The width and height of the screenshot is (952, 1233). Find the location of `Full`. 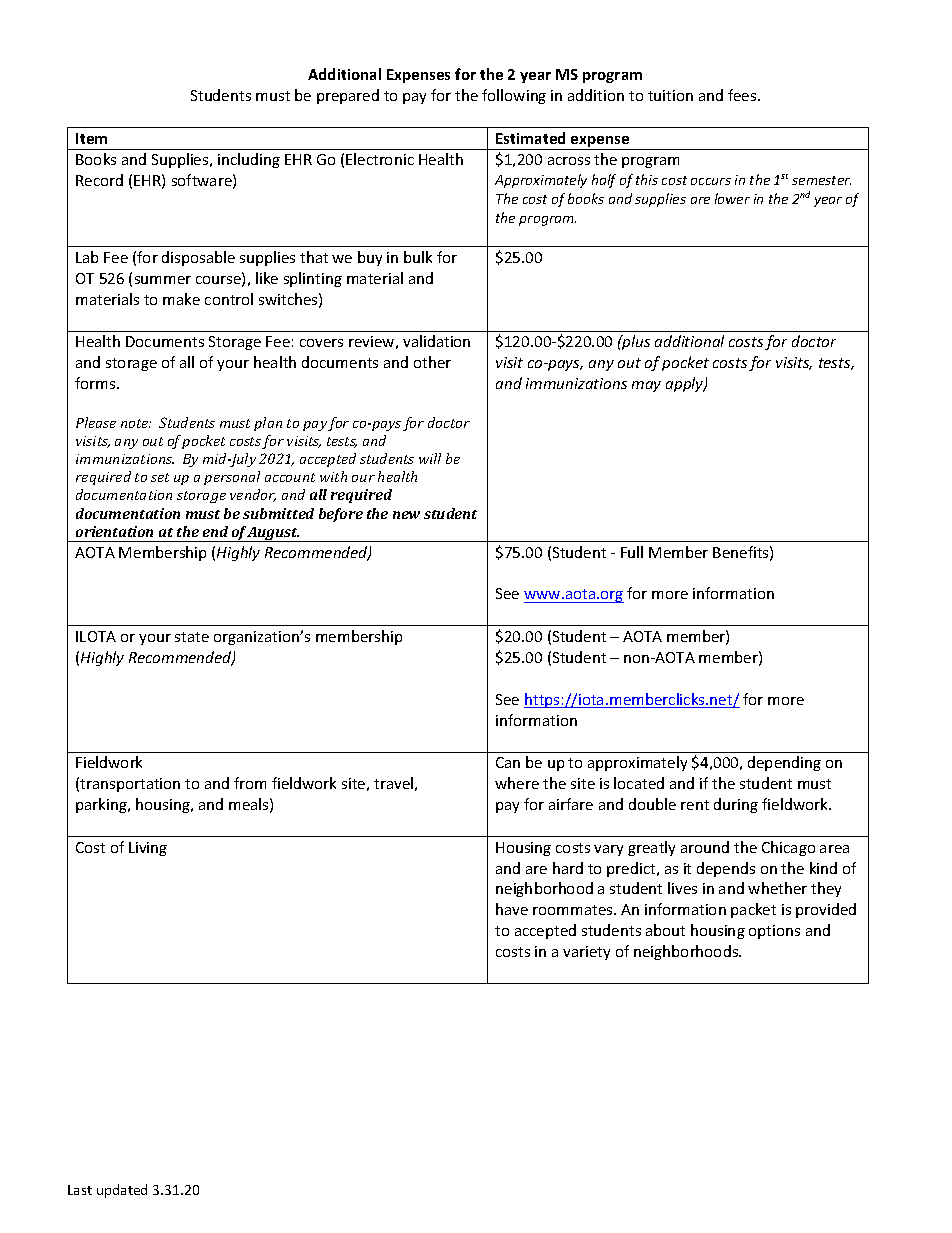

Full is located at coordinates (632, 552).
